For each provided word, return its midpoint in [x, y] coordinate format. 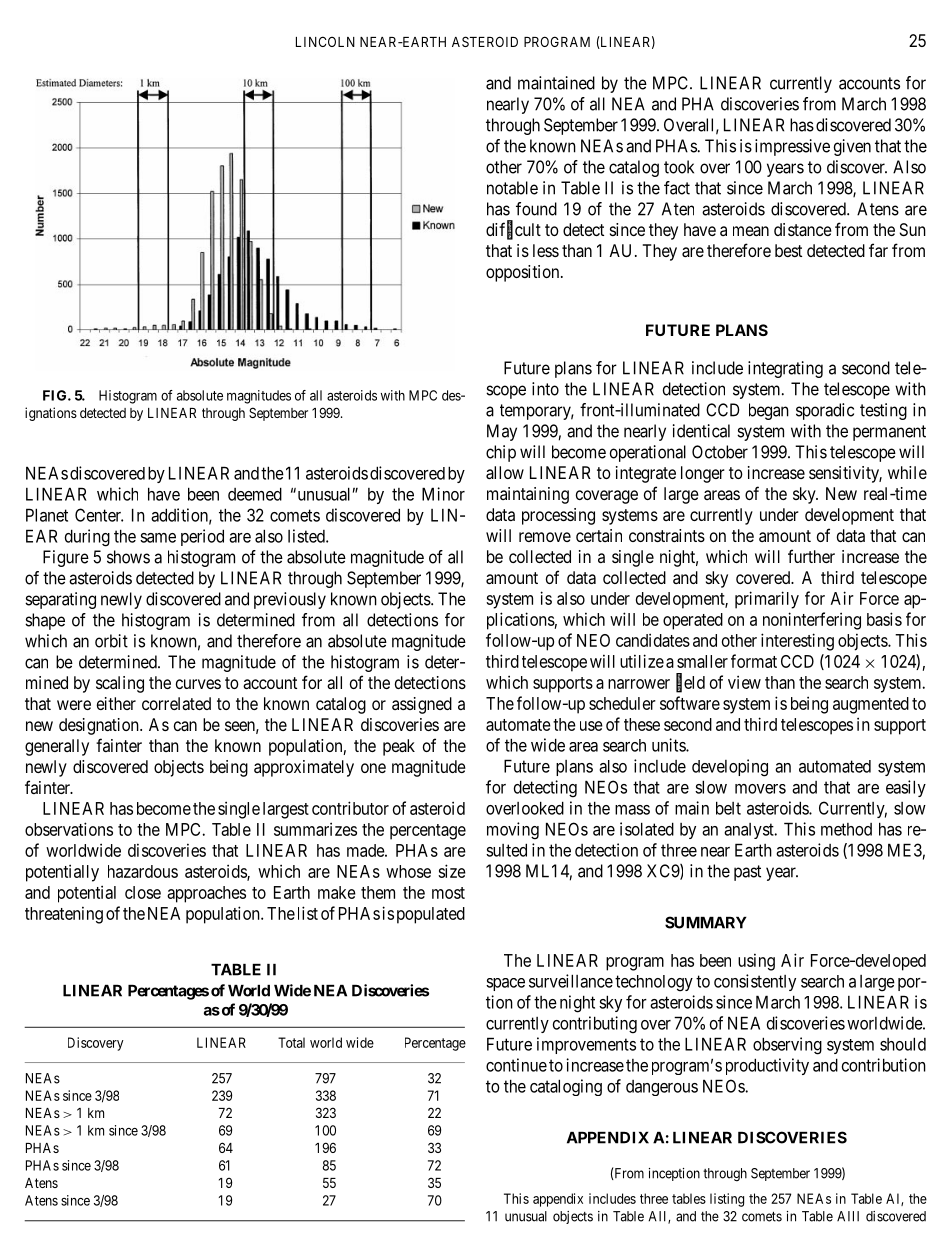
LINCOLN [325, 41]
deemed [255, 494]
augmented [871, 705]
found [536, 209]
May [502, 432]
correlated [176, 703]
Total [291, 1042]
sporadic [825, 411]
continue [516, 1065]
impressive [792, 147]
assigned [422, 705]
